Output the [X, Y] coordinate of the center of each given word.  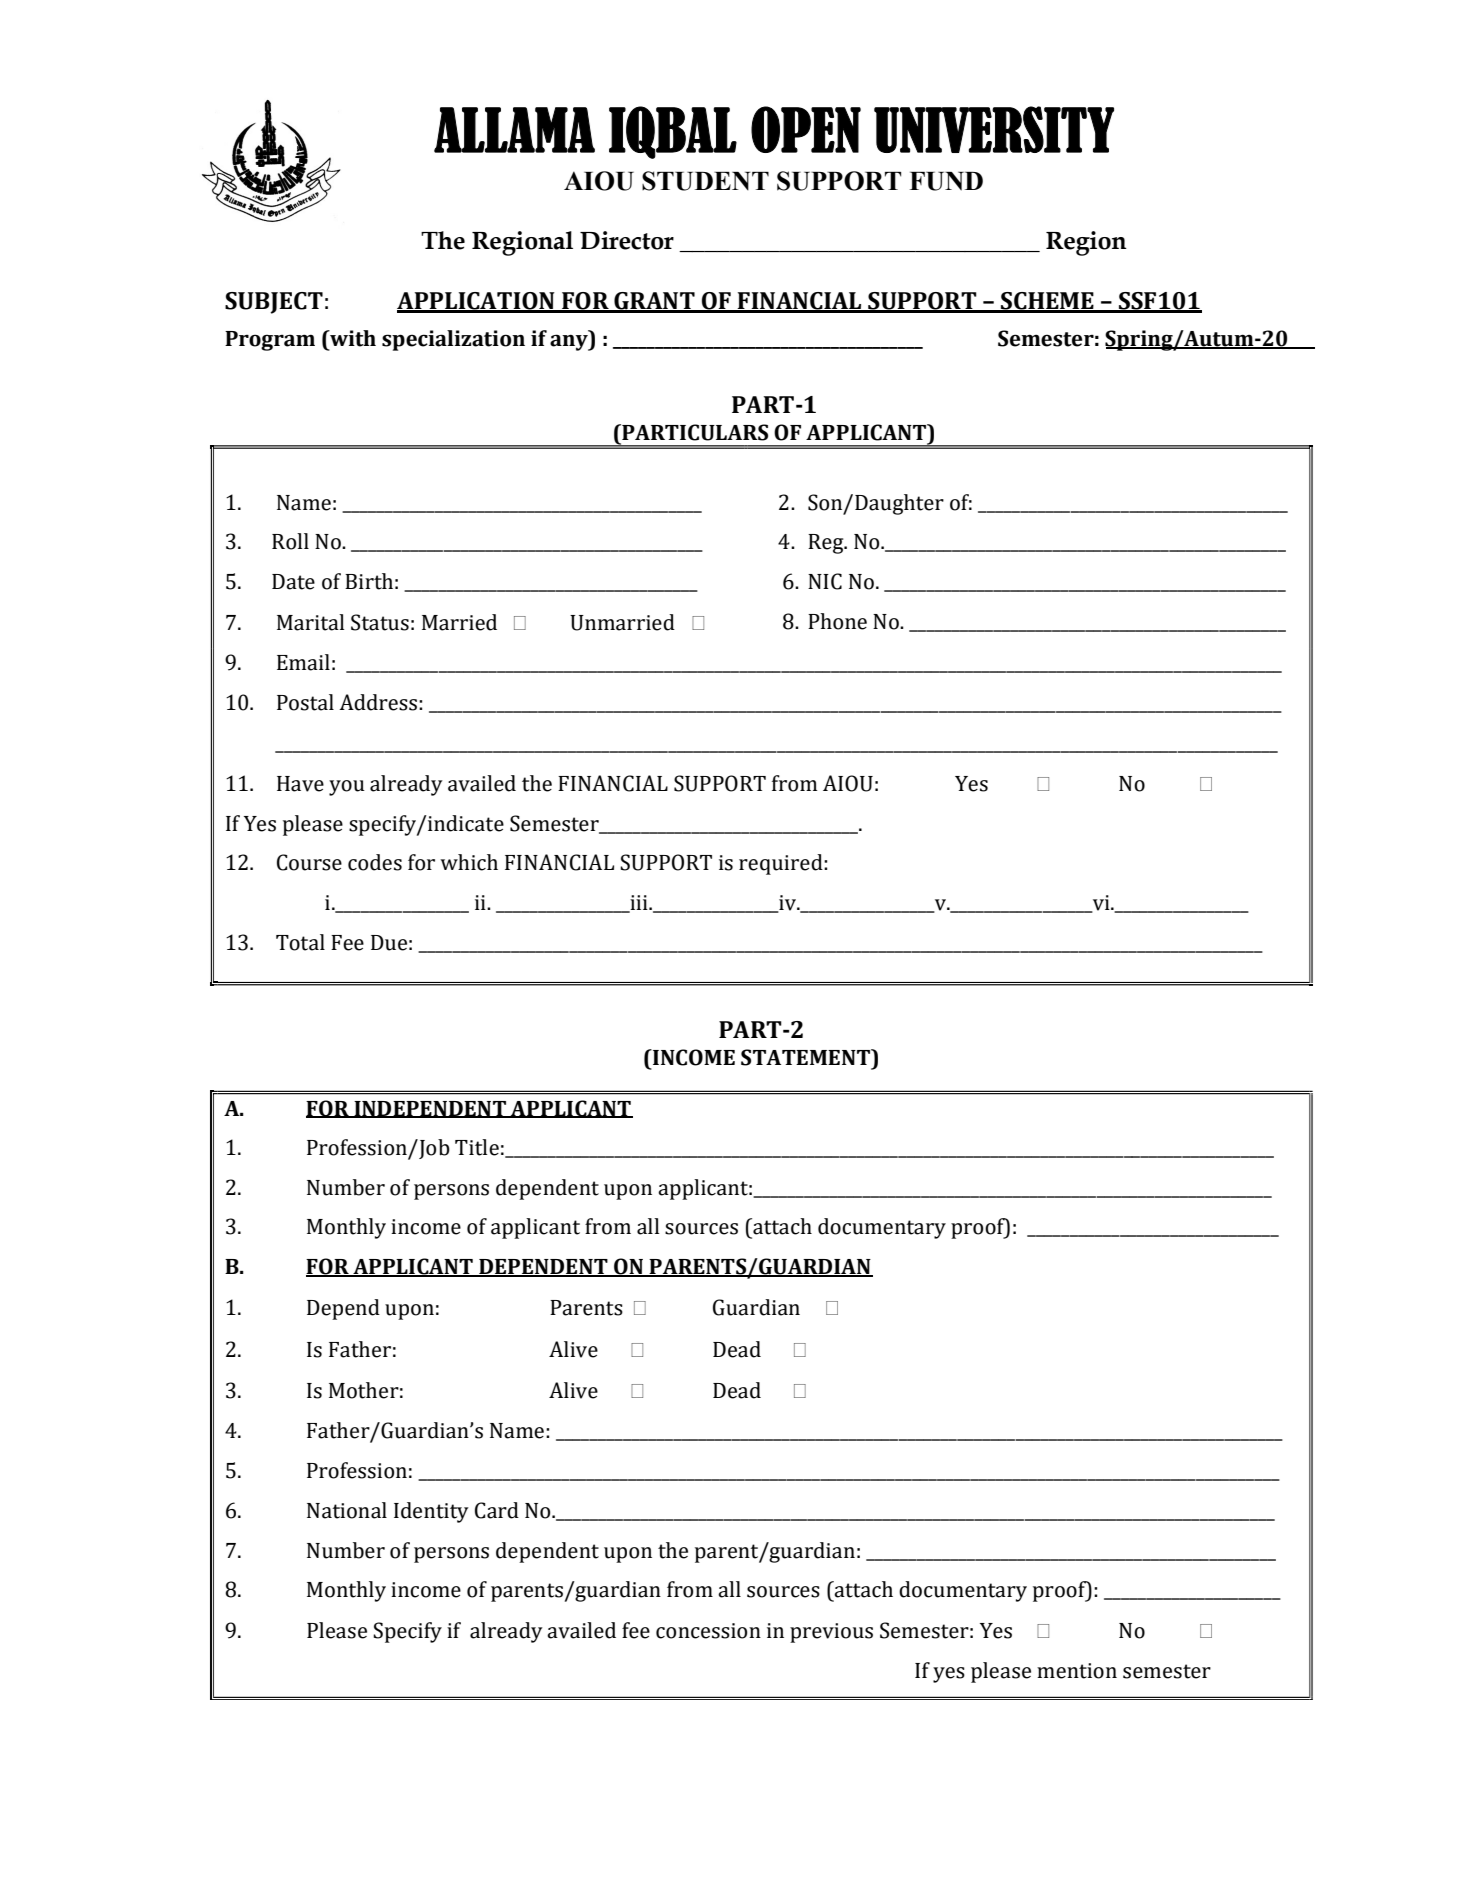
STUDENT [705, 181]
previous [831, 1633]
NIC [825, 581]
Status [380, 622]
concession [708, 1631]
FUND [946, 181]
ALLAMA [514, 130]
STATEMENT [807, 1057]
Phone [837, 621]
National [347, 1510]
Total [300, 942]
